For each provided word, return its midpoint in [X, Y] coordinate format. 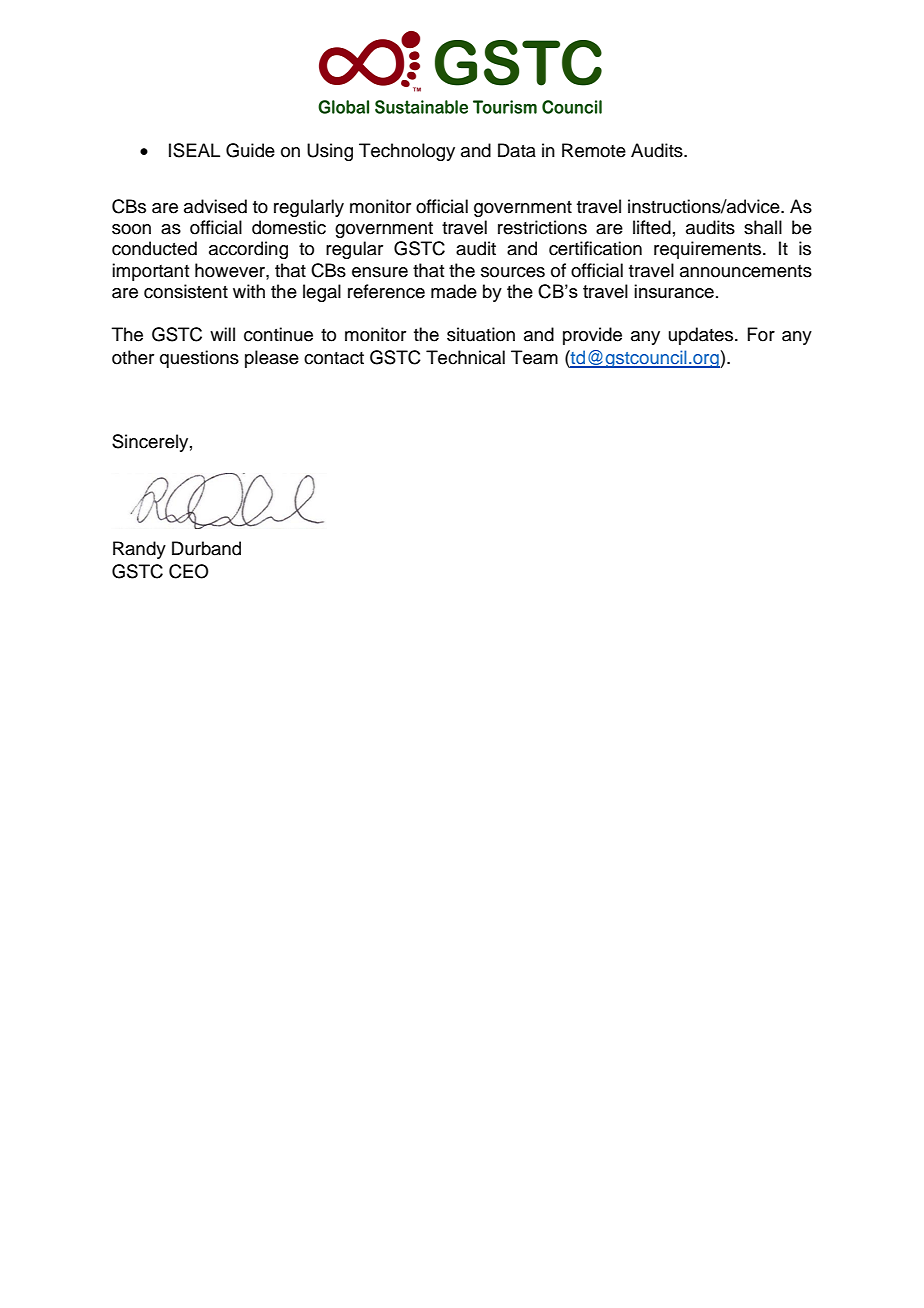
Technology [407, 152]
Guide [250, 150]
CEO [189, 571]
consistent [186, 291]
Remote [594, 150]
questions [199, 359]
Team [534, 357]
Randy [139, 550]
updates [702, 336]
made [454, 291]
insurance [674, 291]
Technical [465, 357]
